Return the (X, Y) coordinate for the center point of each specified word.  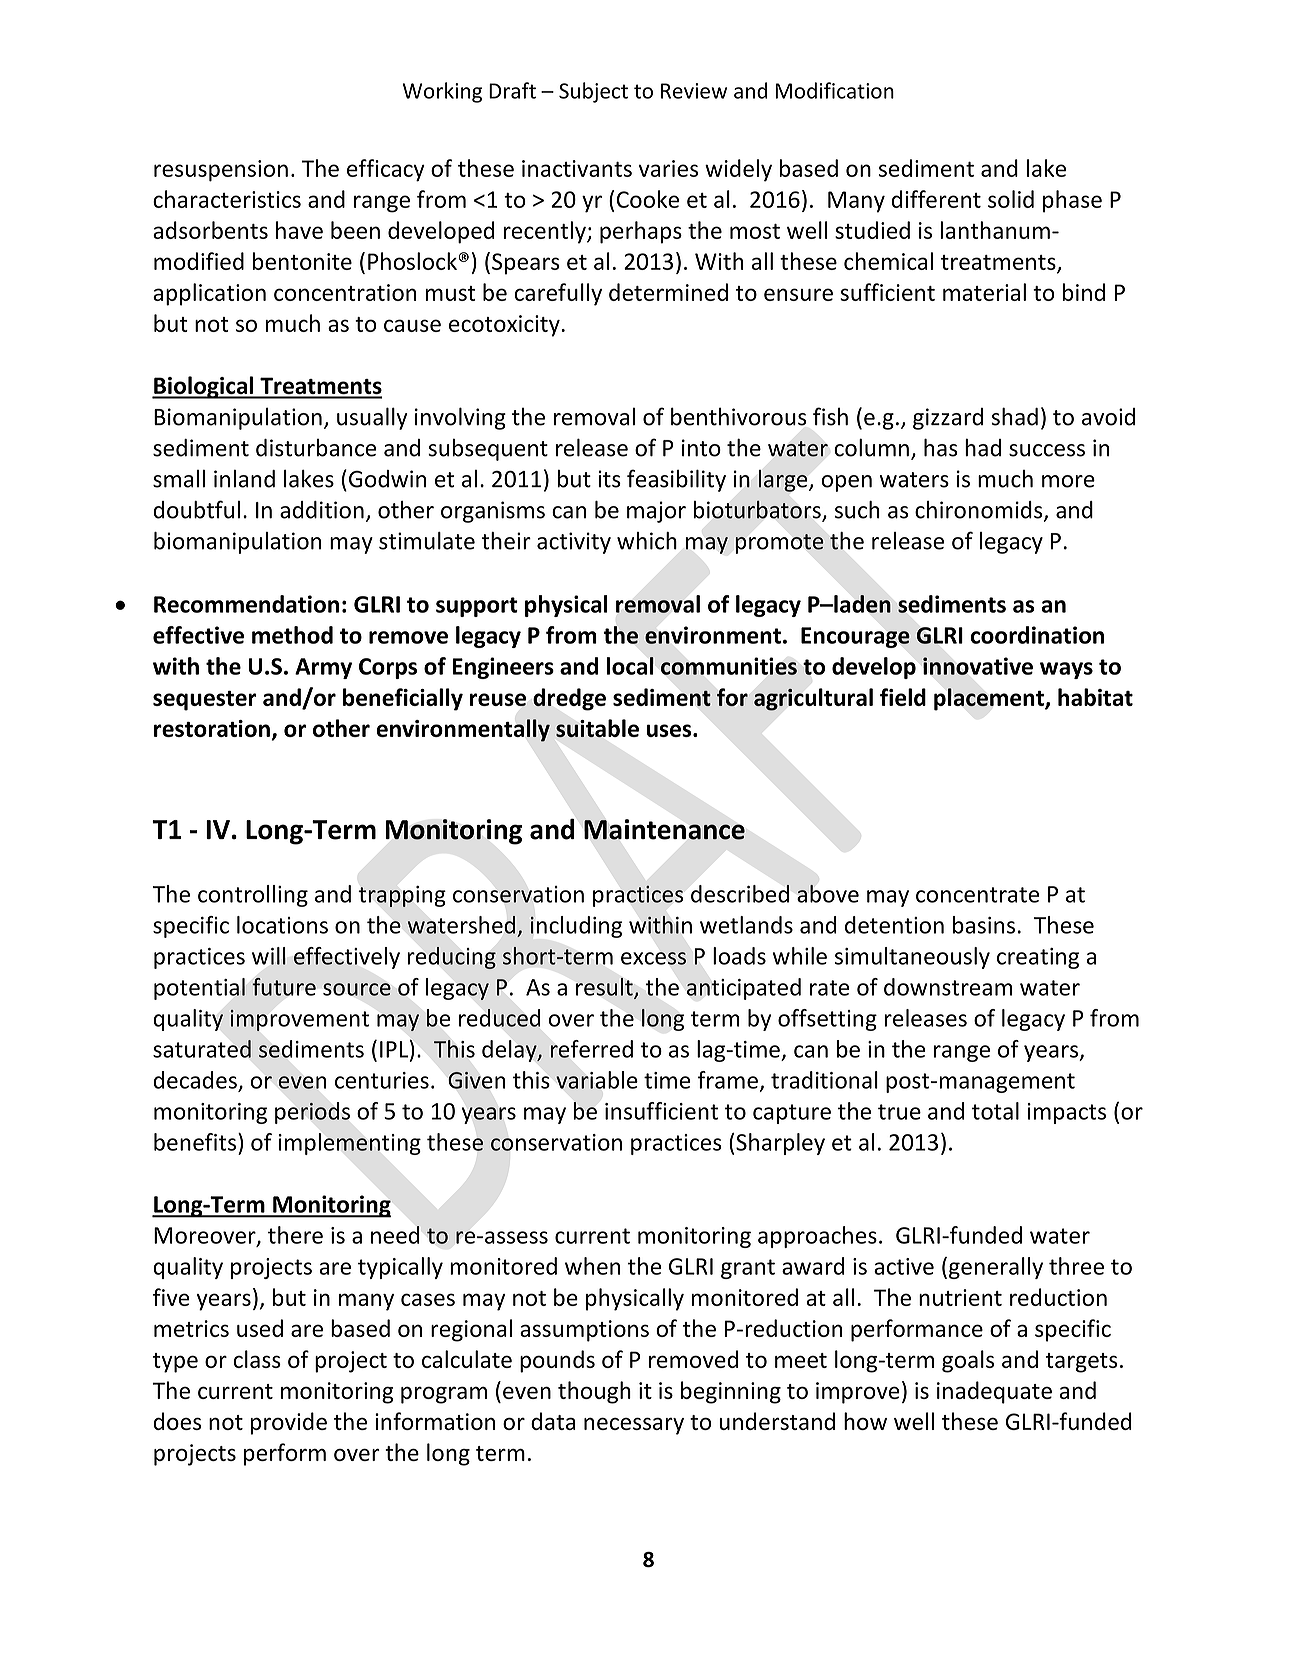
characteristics (227, 199)
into (701, 448)
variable (597, 1080)
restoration (212, 728)
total (995, 1111)
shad (1014, 416)
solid (1011, 199)
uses (670, 730)
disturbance (316, 448)
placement (990, 699)
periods (312, 1113)
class (257, 1359)
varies (668, 168)
